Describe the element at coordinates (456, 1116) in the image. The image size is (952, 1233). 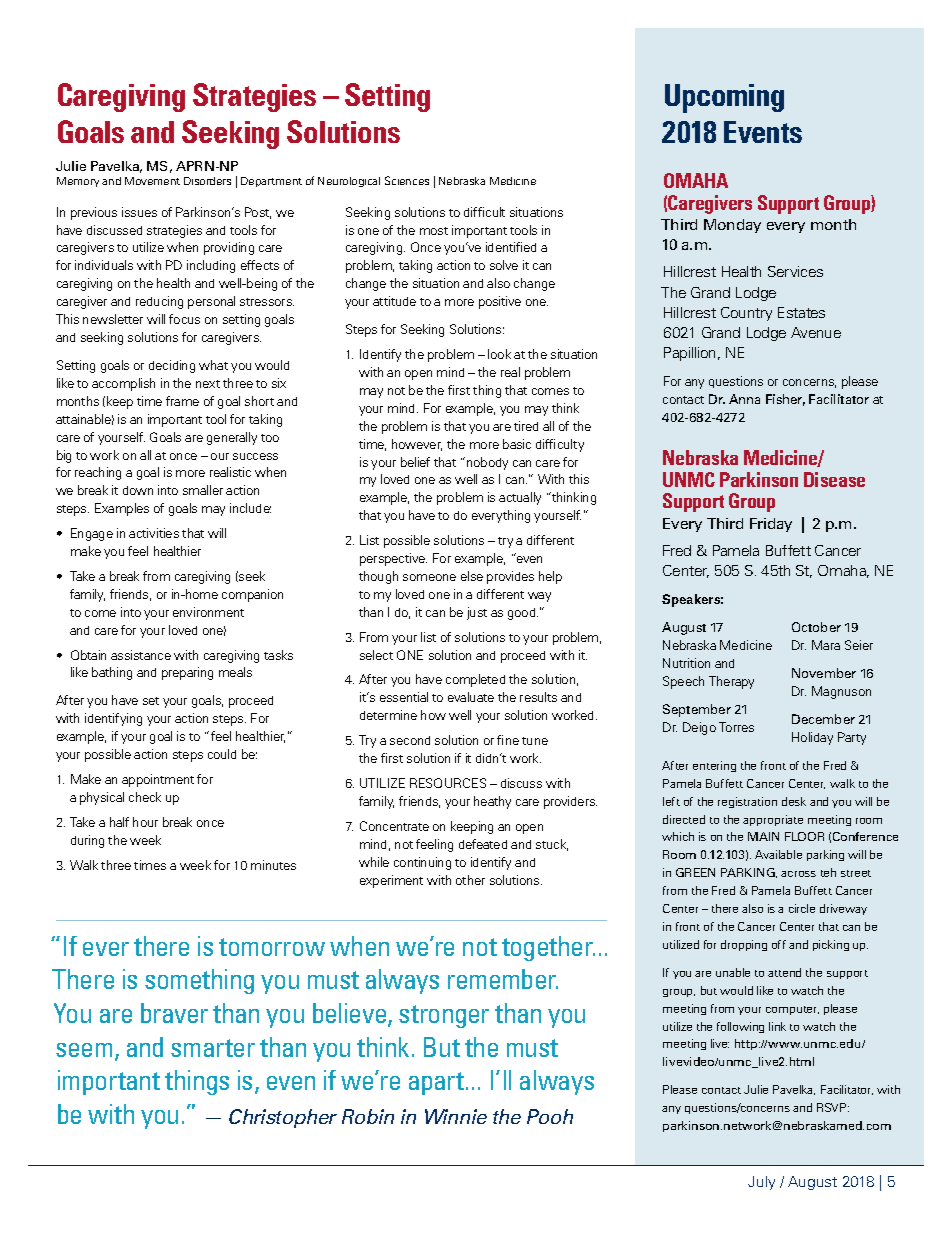
I see `Winnie` at that location.
